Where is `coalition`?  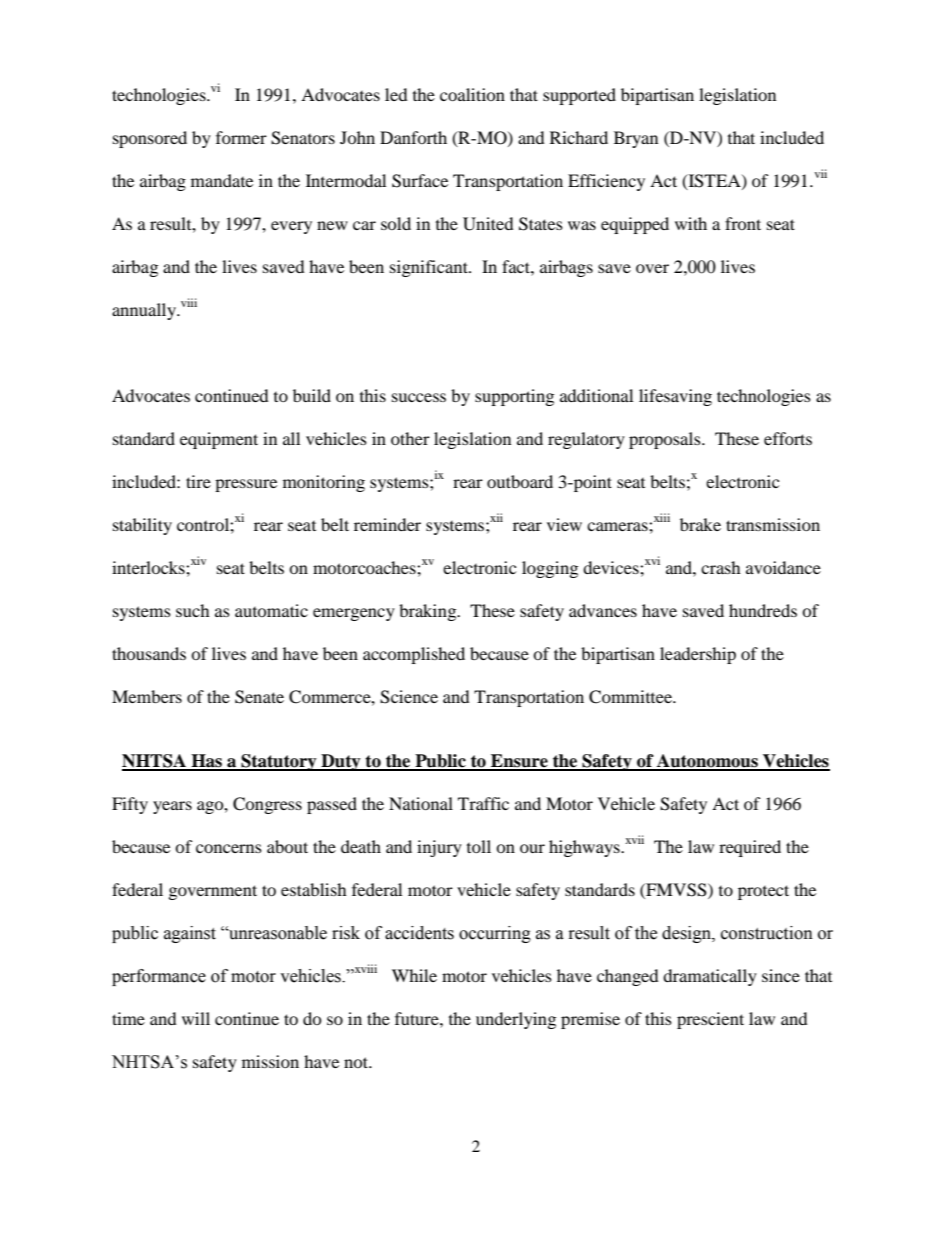 coalition is located at coordinates (472, 94).
